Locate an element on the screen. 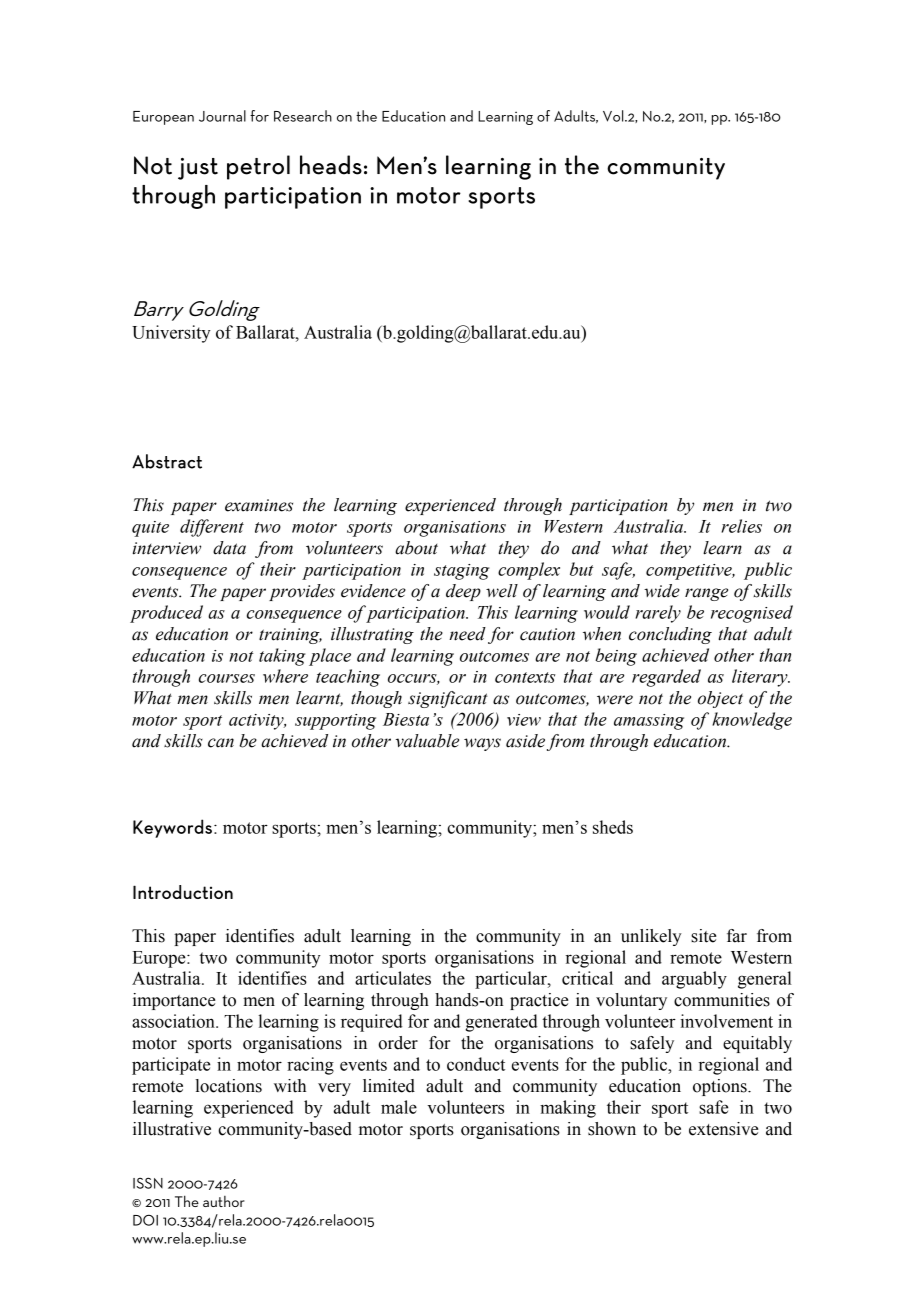  regarded is located at coordinates (666, 678).
